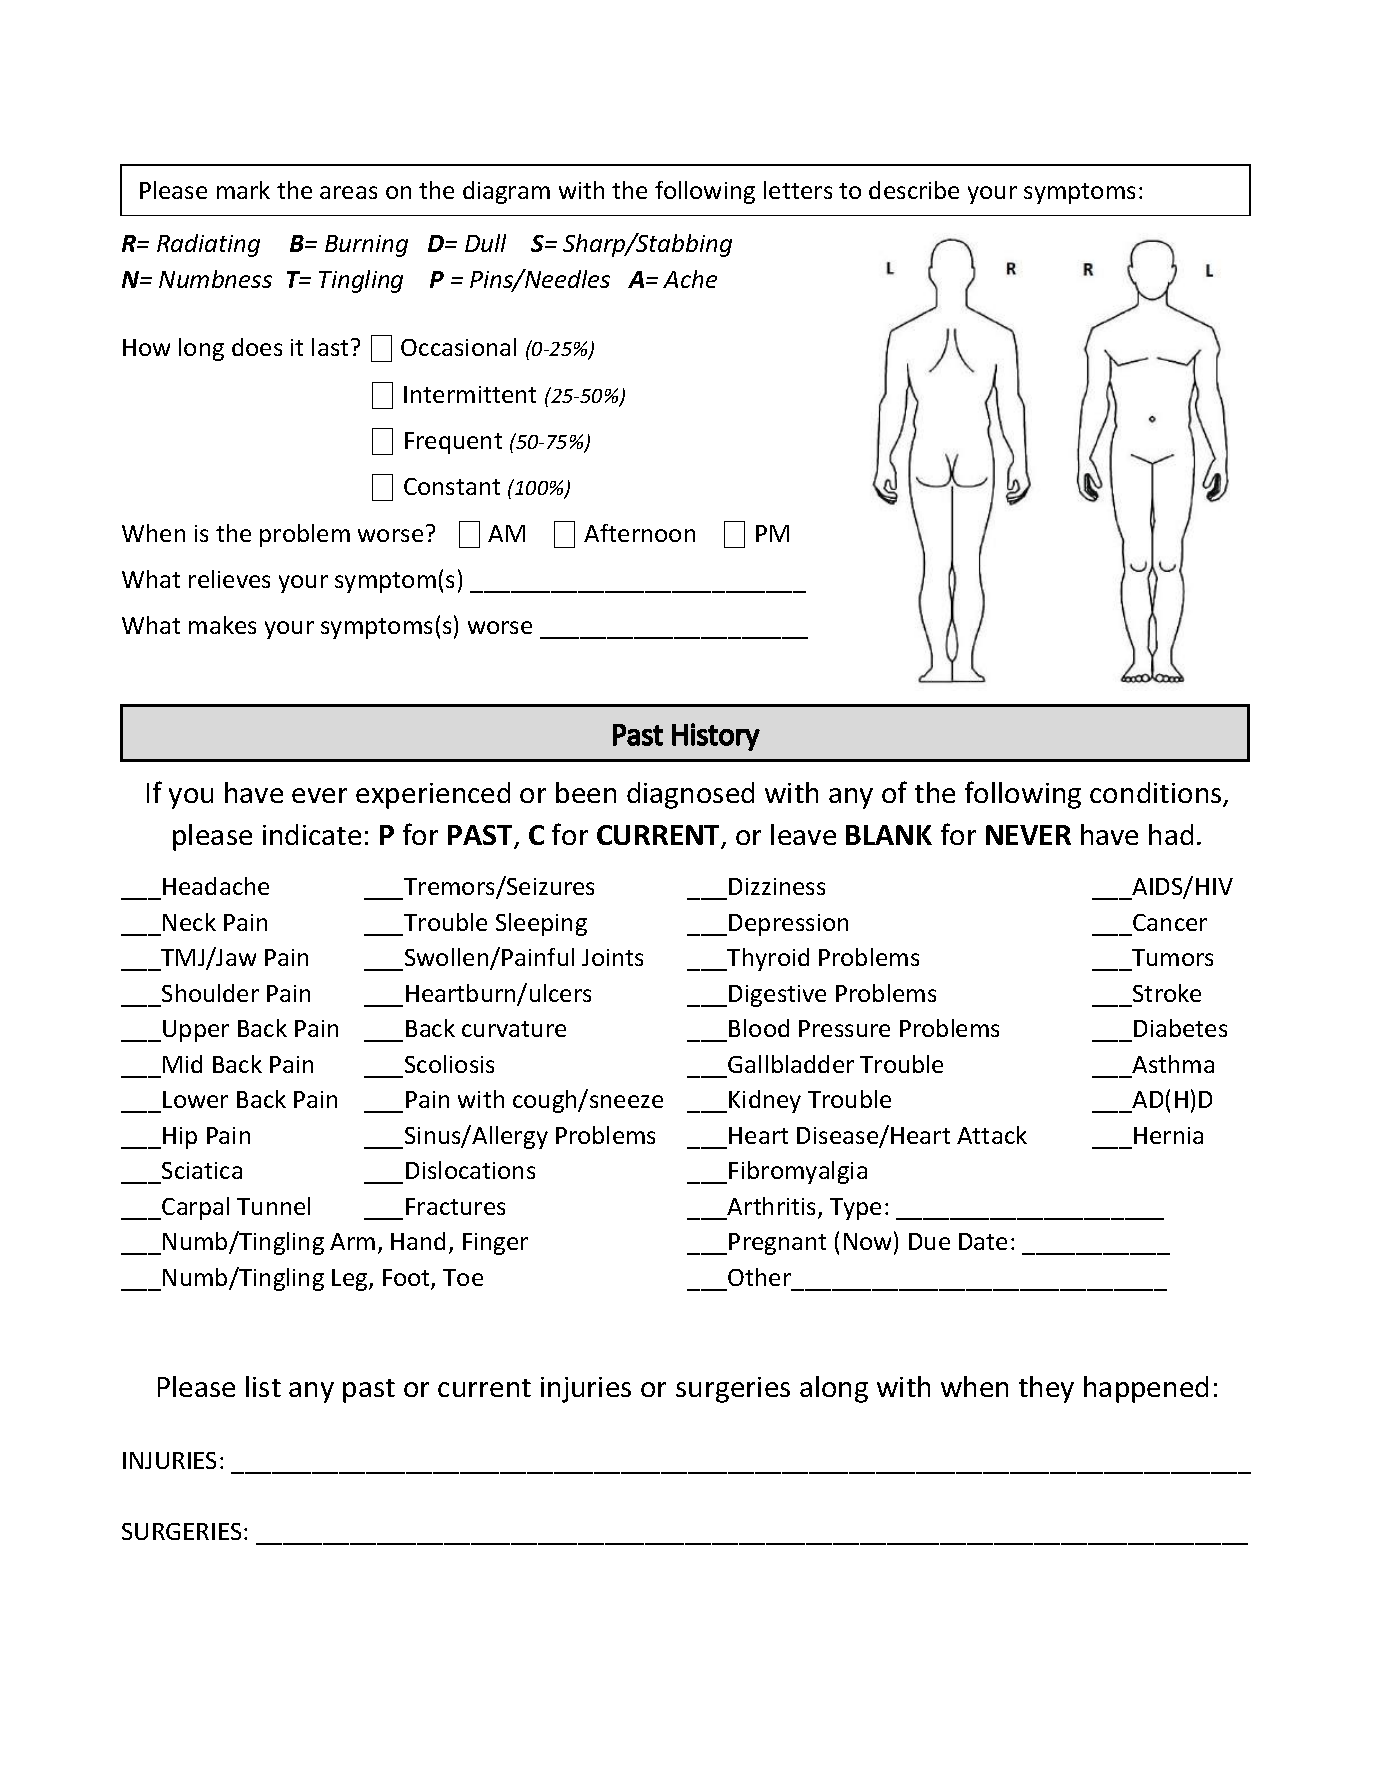 The image size is (1375, 1779). What do you see at coordinates (243, 190) in the screenshot?
I see `mark` at bounding box center [243, 190].
